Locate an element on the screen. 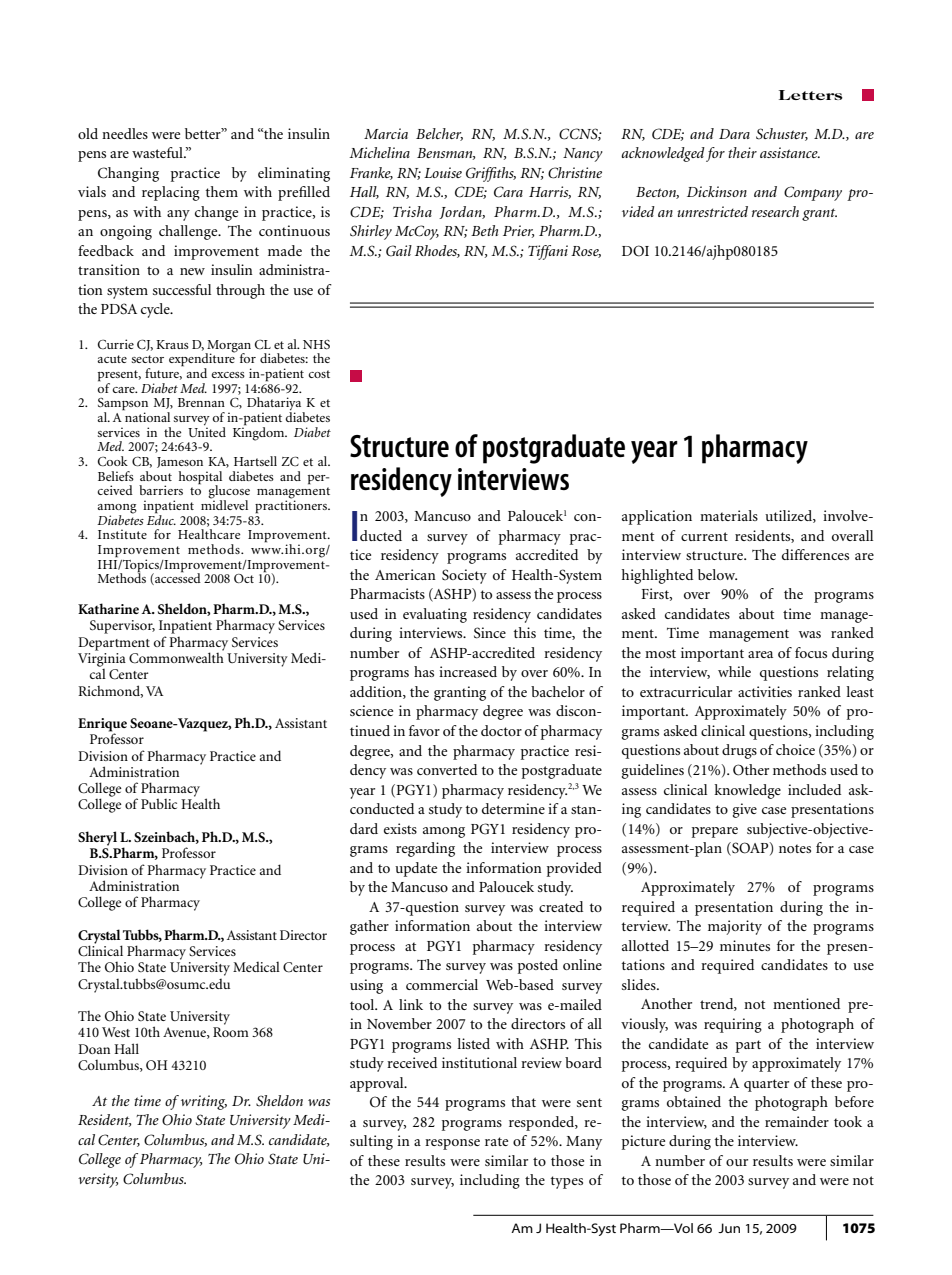 The width and height of the screenshot is (952, 1275). Belcher is located at coordinates (439, 134).
